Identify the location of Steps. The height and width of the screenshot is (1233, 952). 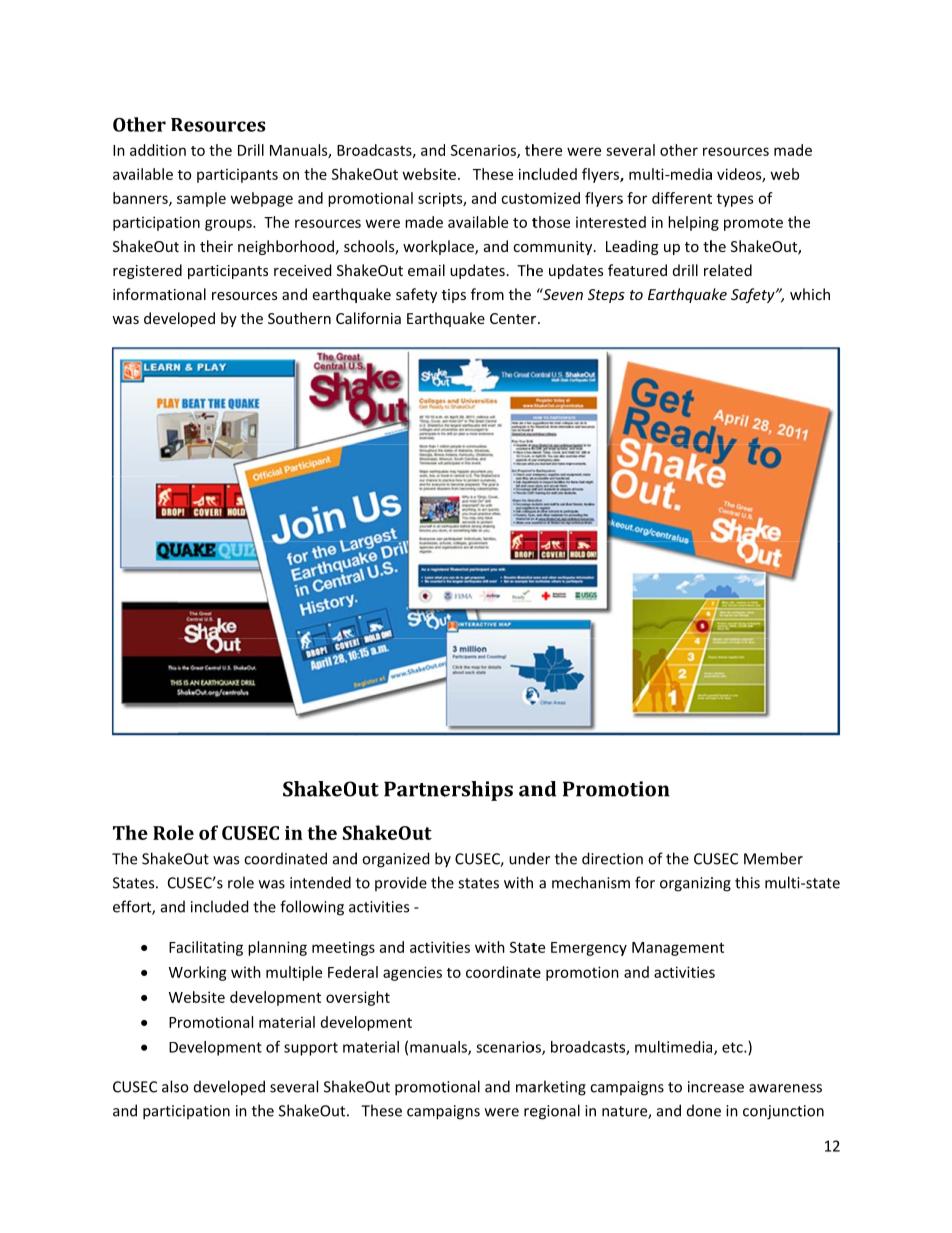
(606, 296).
